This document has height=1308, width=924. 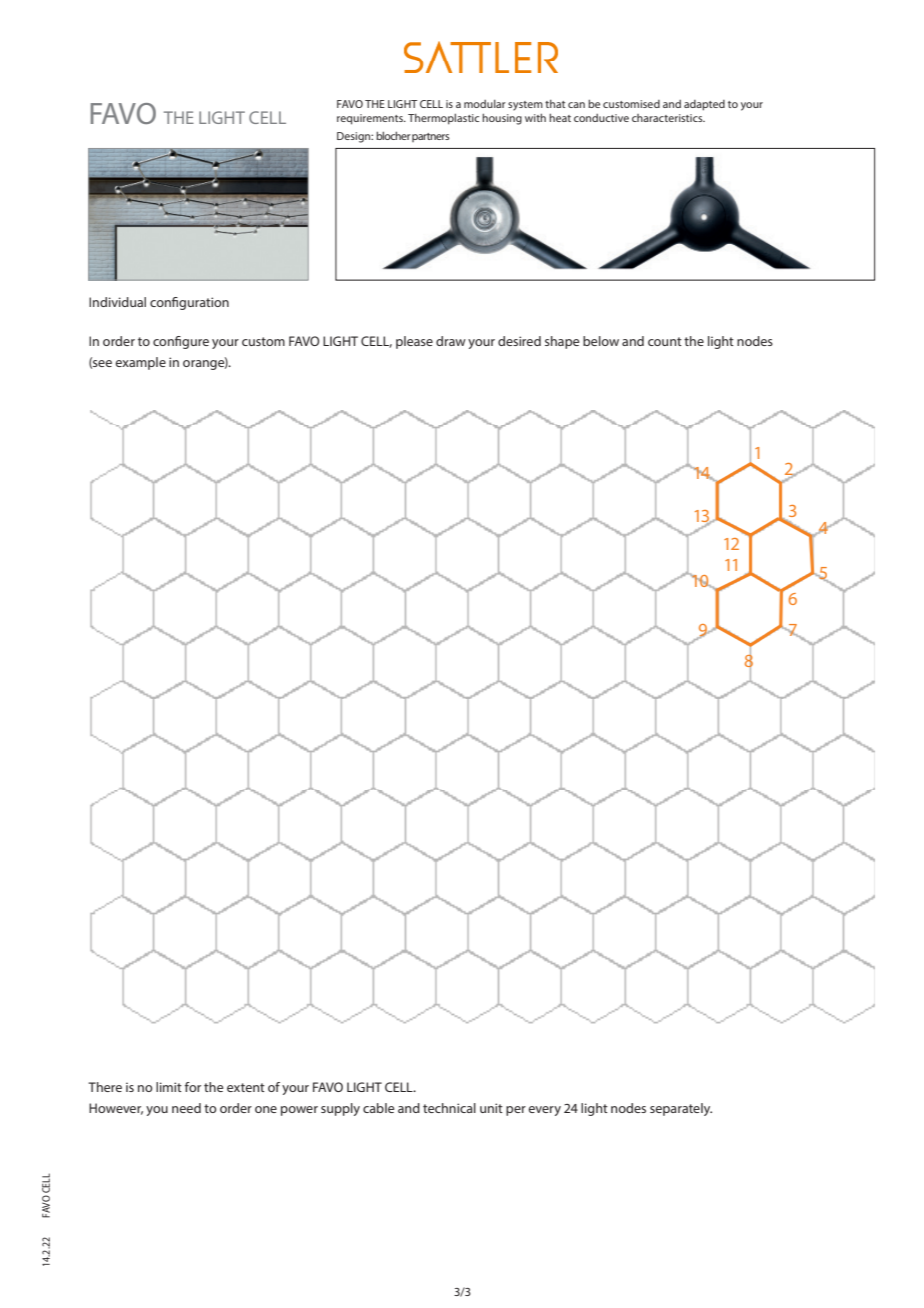 I want to click on count, so click(x=665, y=341).
